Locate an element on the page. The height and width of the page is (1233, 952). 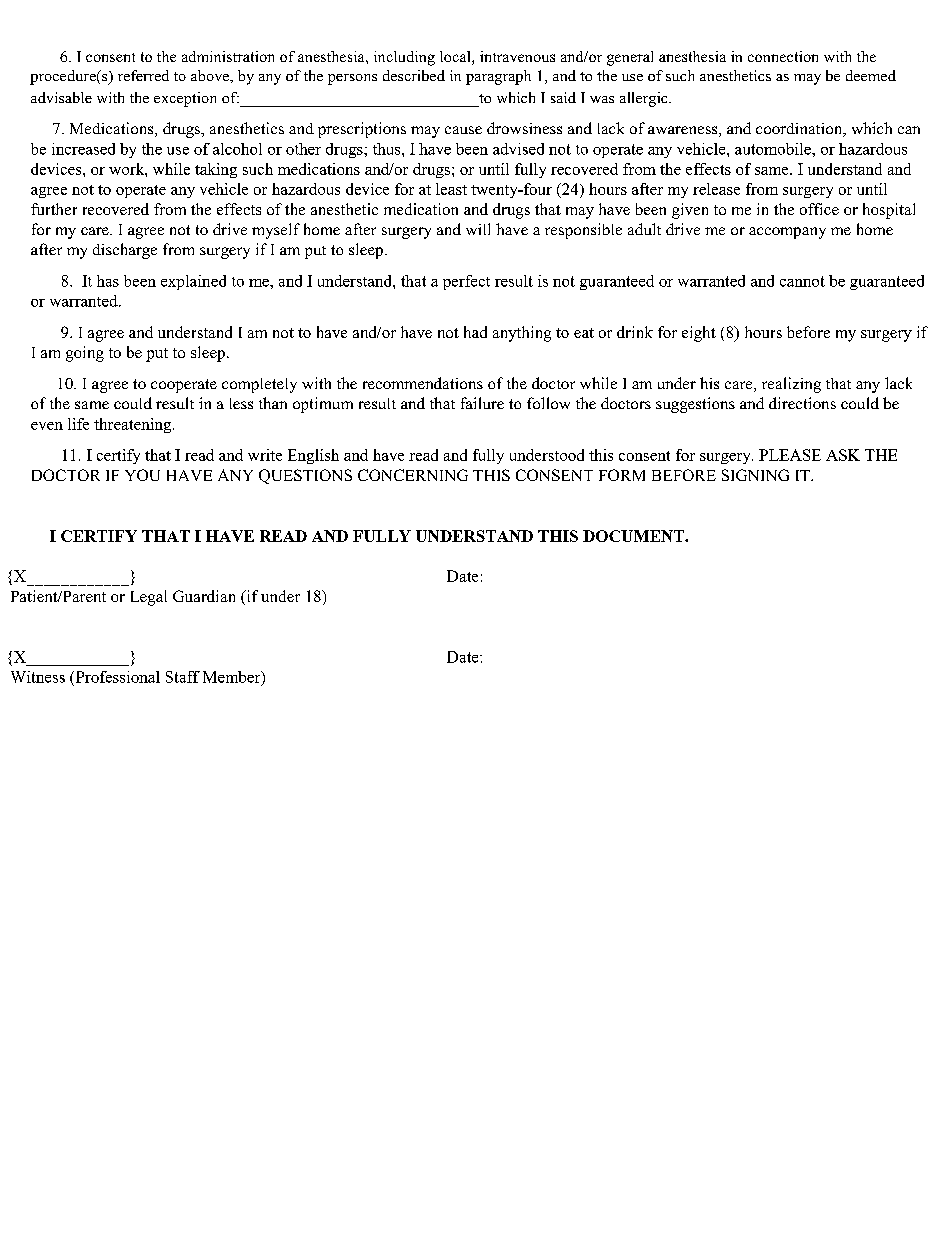
connection is located at coordinates (783, 56).
